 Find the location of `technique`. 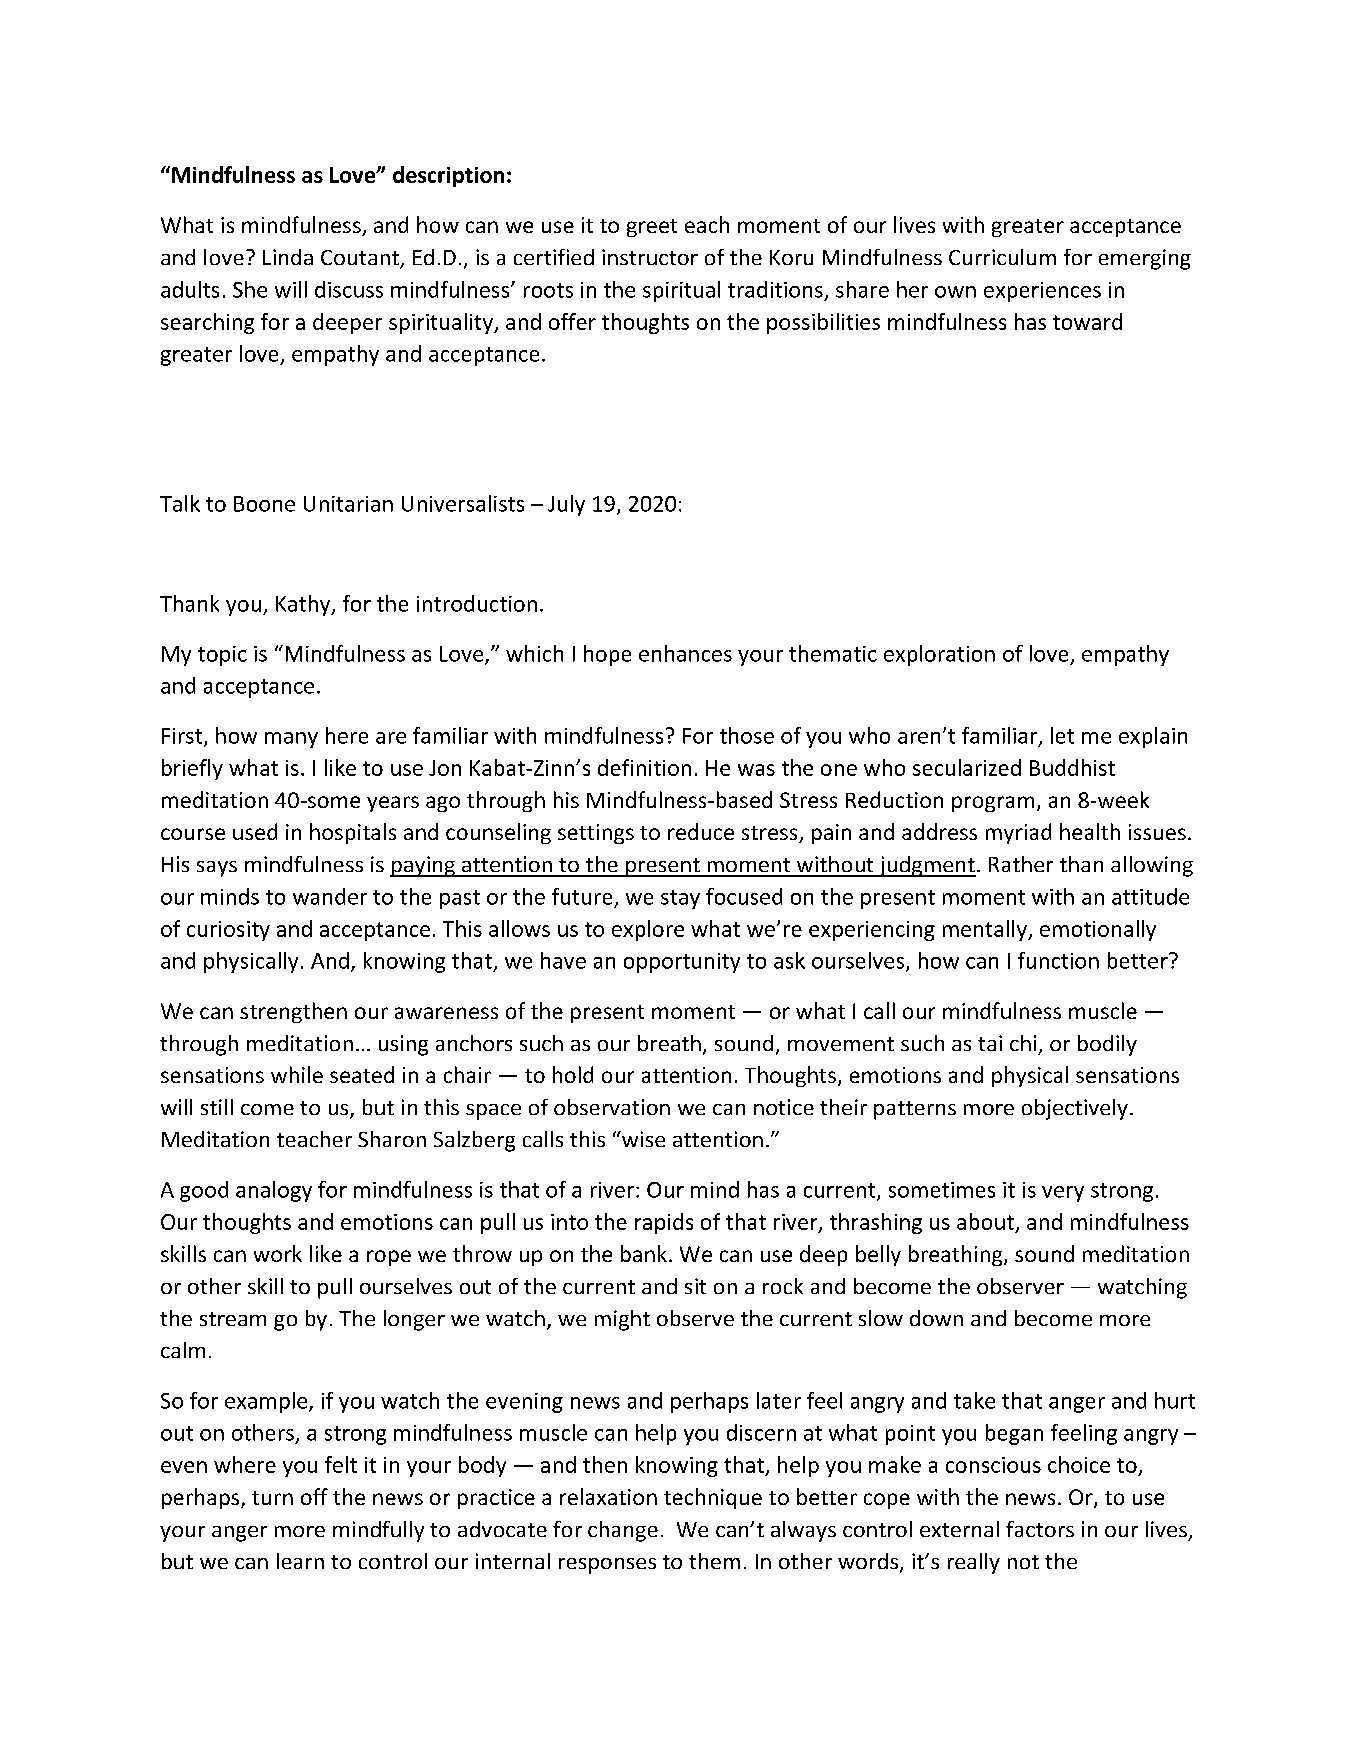

technique is located at coordinates (713, 1498).
